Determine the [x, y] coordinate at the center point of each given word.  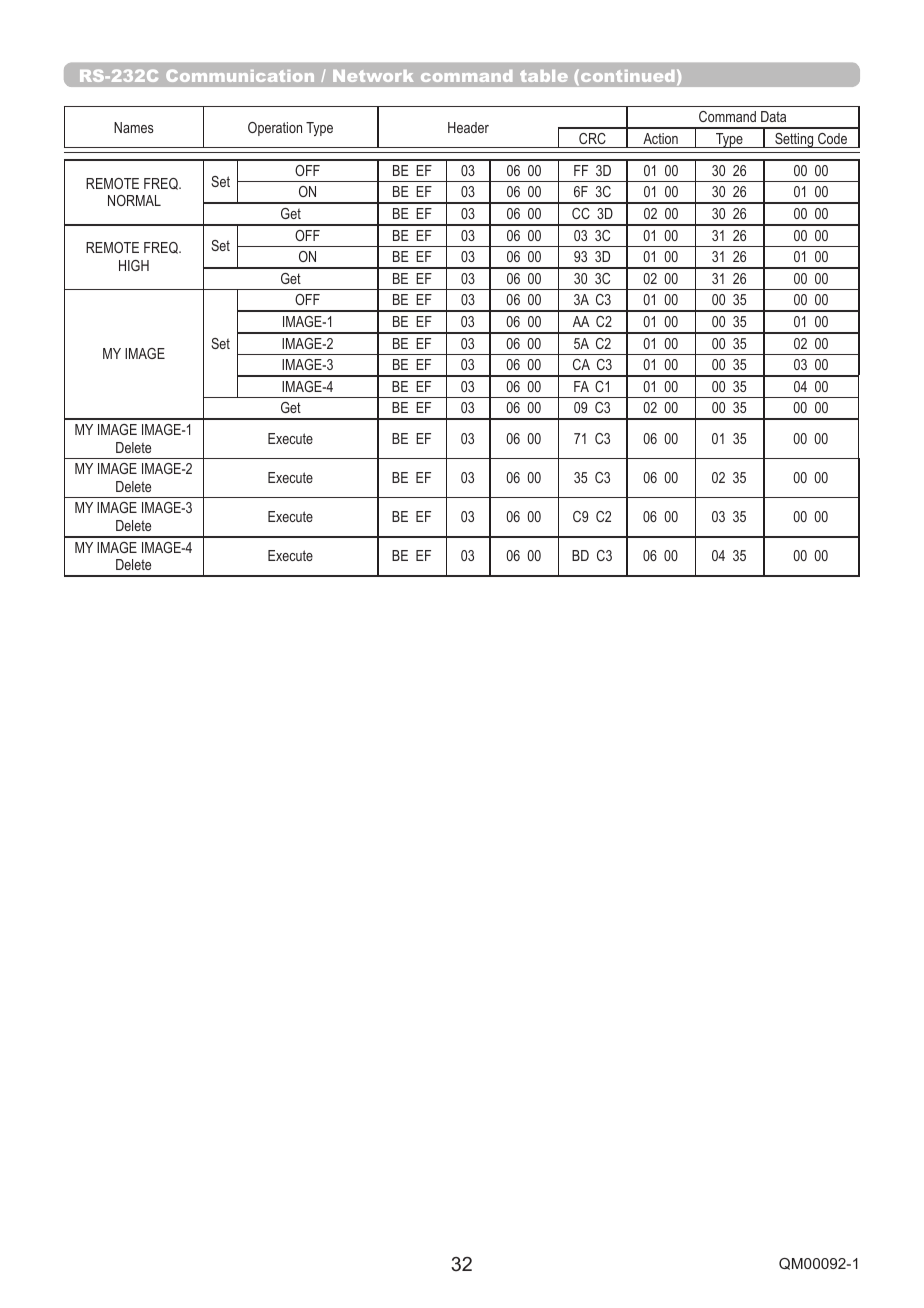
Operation [275, 129]
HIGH [134, 265]
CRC [592, 138]
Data [773, 116]
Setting [794, 140]
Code [832, 138]
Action [660, 138]
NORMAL [134, 200]
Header [468, 127]
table [544, 76]
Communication [240, 75]
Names [134, 127]
